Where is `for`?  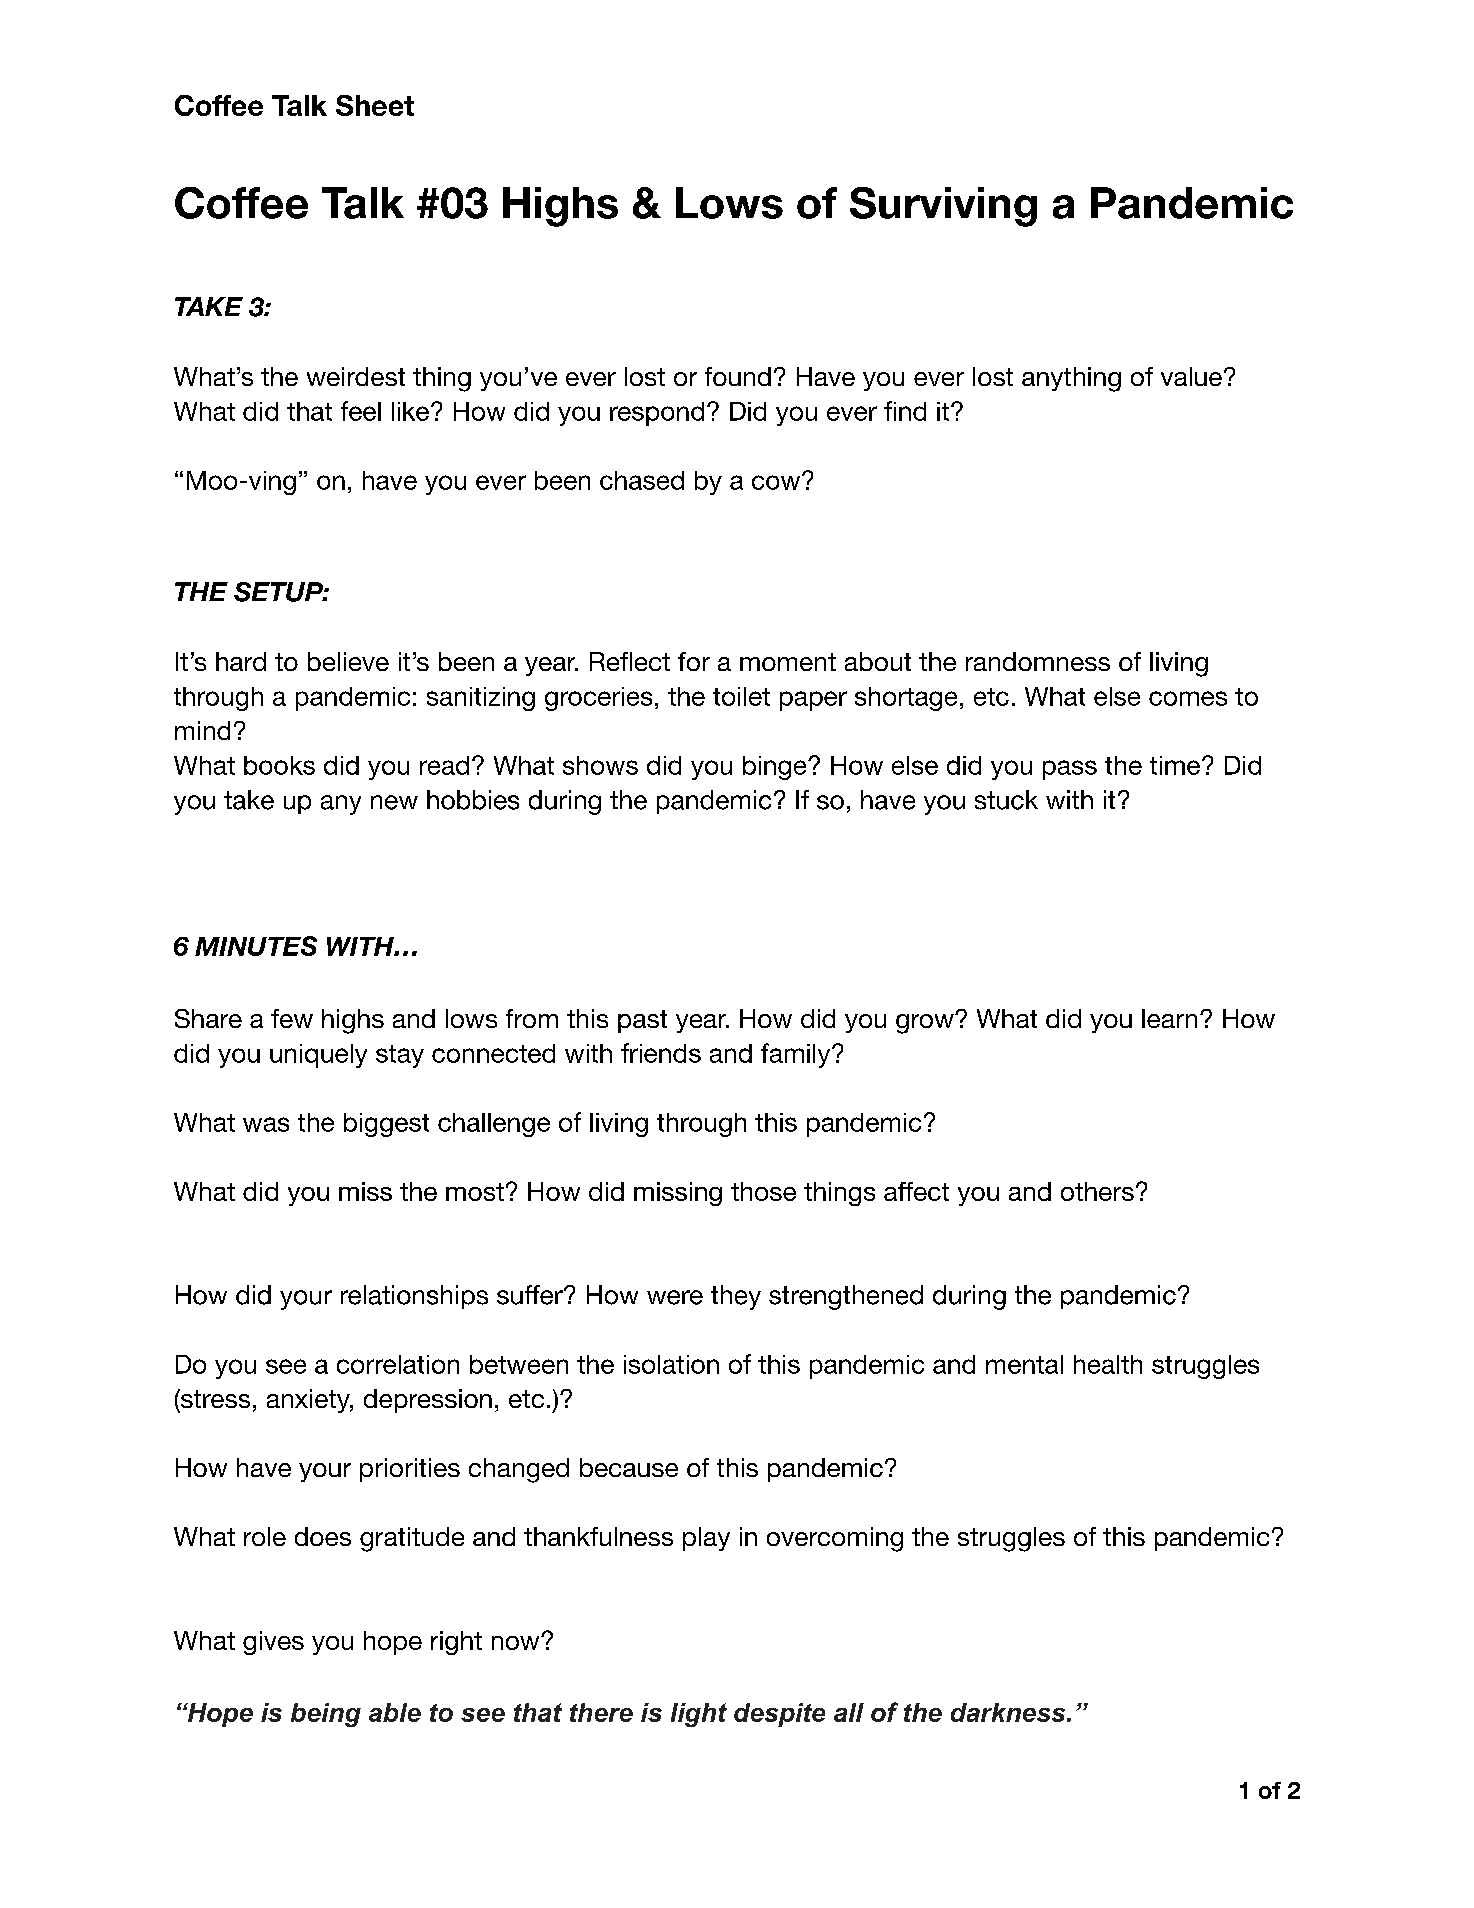
for is located at coordinates (694, 661).
